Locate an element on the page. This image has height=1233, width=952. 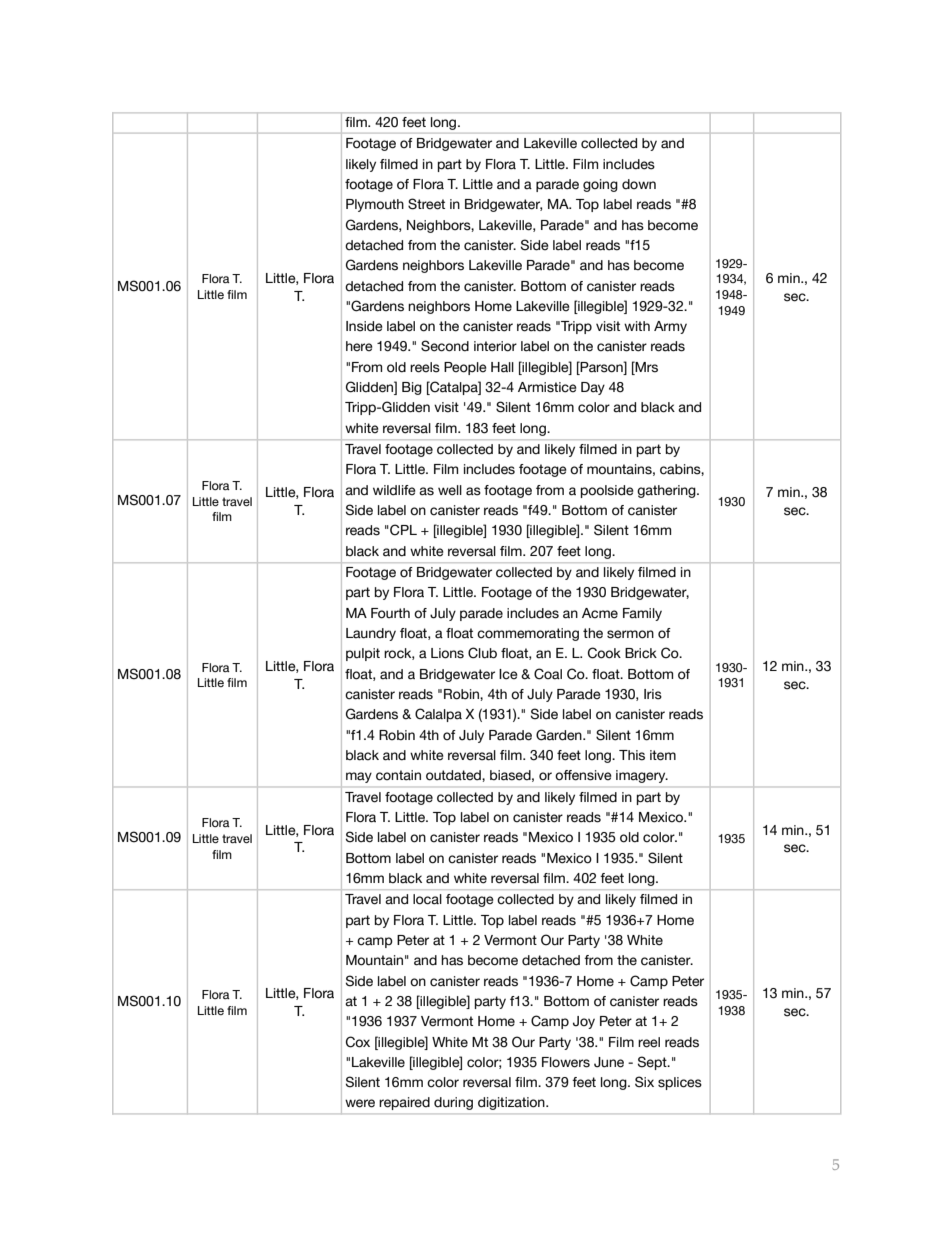
local is located at coordinates (427, 899).
